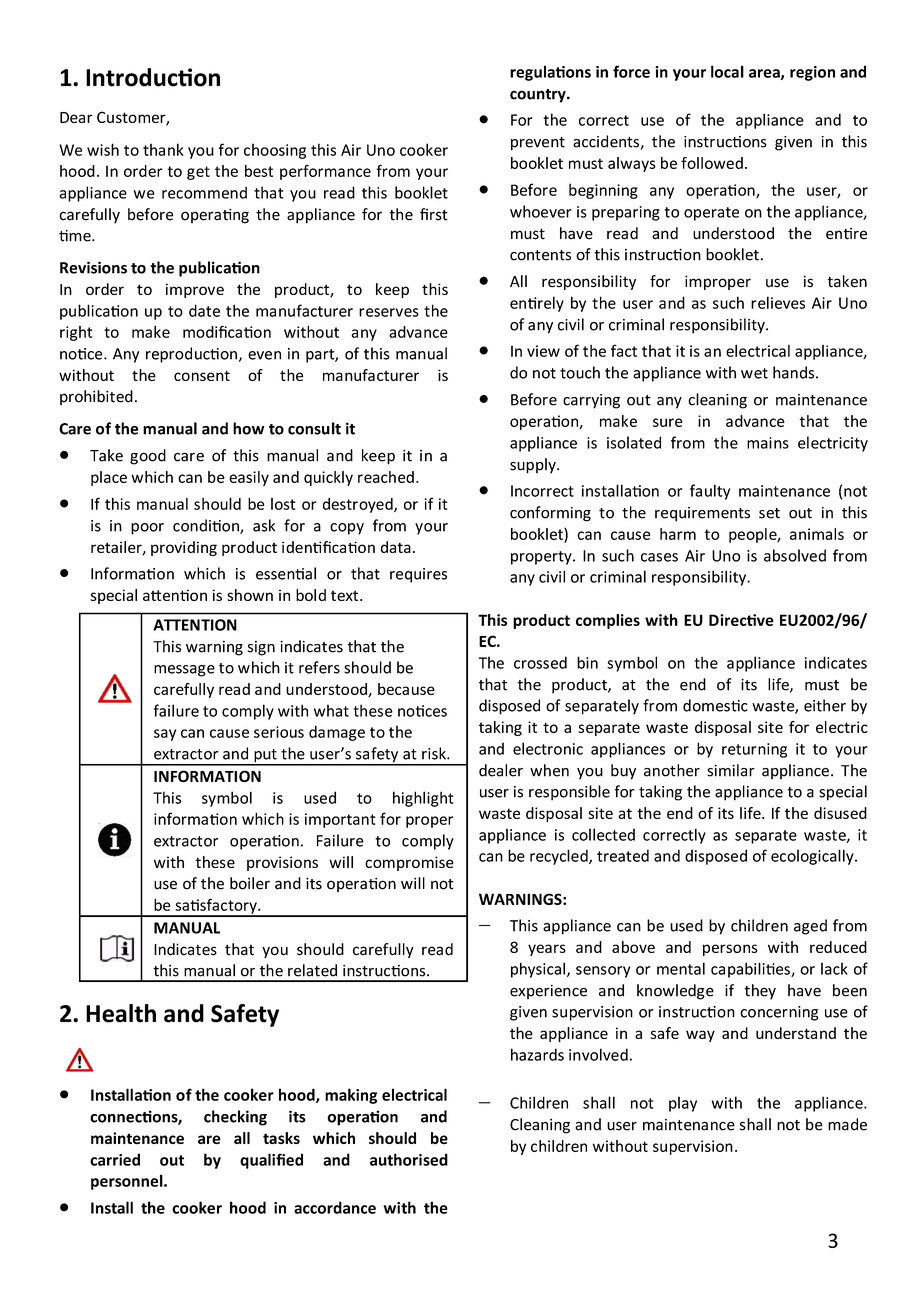 The image size is (924, 1308). I want to click on Introduction, so click(153, 77).
